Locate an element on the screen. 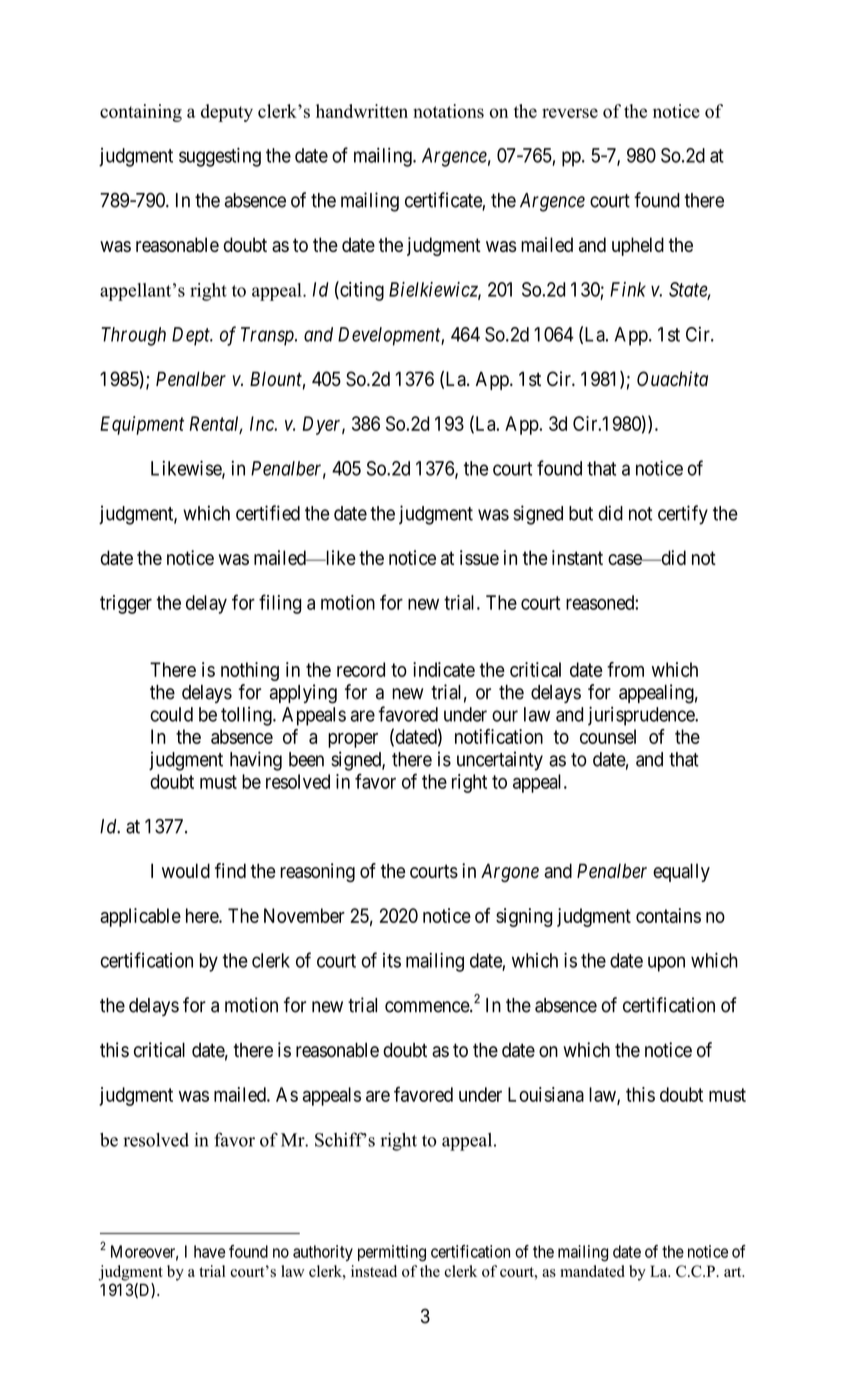 This screenshot has width=849, height=1400. citing is located at coordinates (361, 291).
